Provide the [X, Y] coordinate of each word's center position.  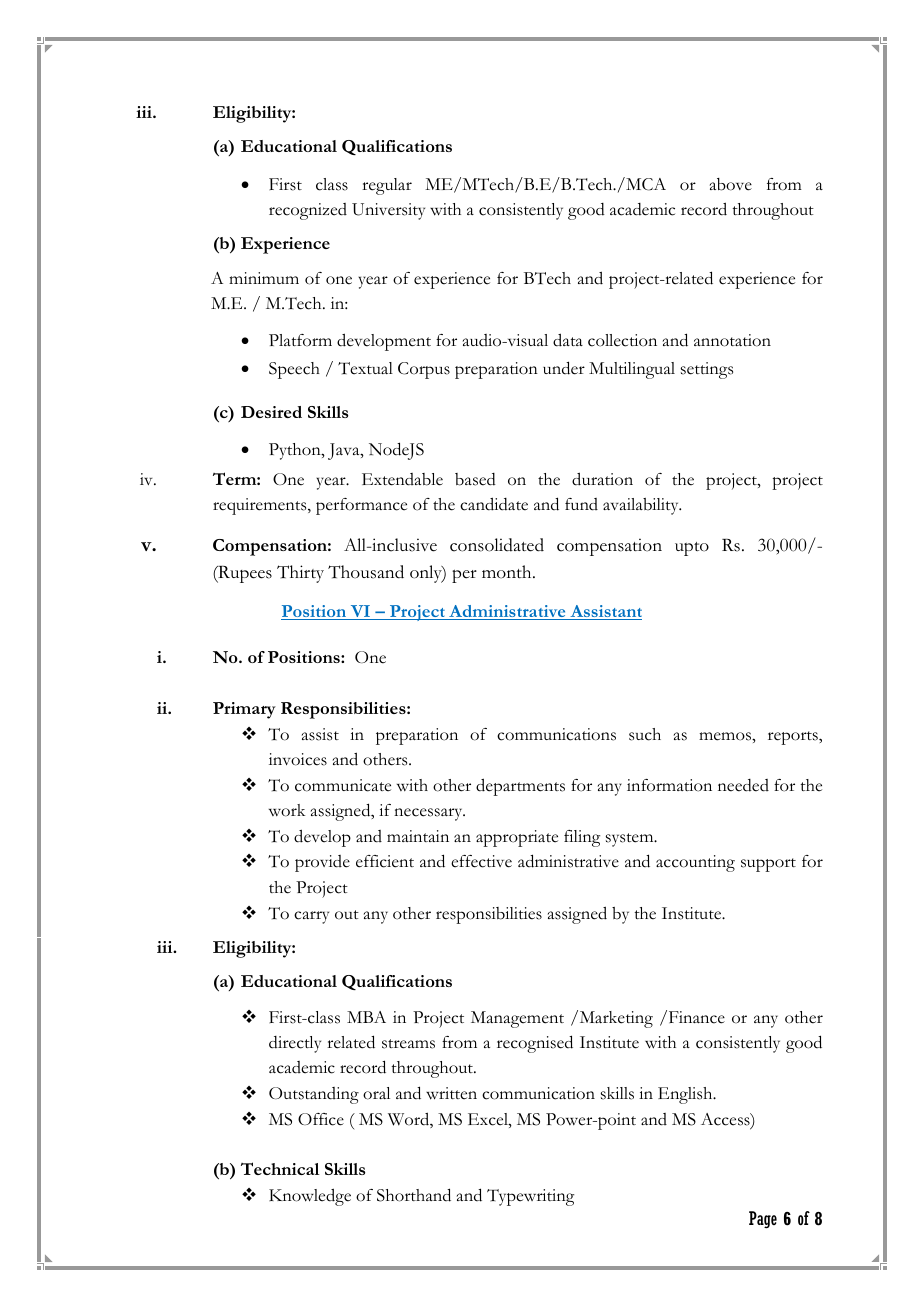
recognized [308, 211]
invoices [298, 759]
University [388, 211]
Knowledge [310, 1197]
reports [794, 738]
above [731, 184]
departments [520, 787]
